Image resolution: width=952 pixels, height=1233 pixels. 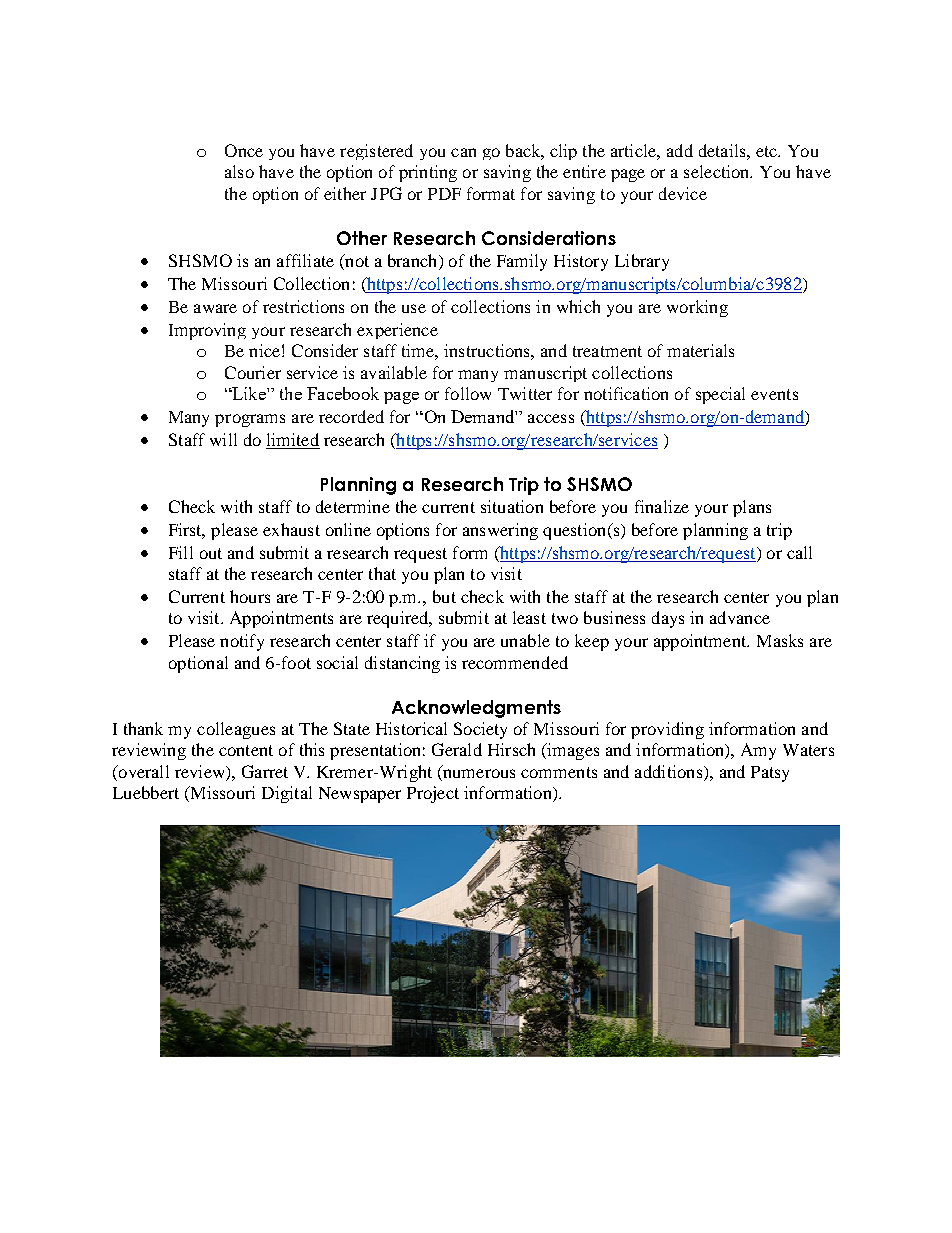 I want to click on notify, so click(x=242, y=642).
